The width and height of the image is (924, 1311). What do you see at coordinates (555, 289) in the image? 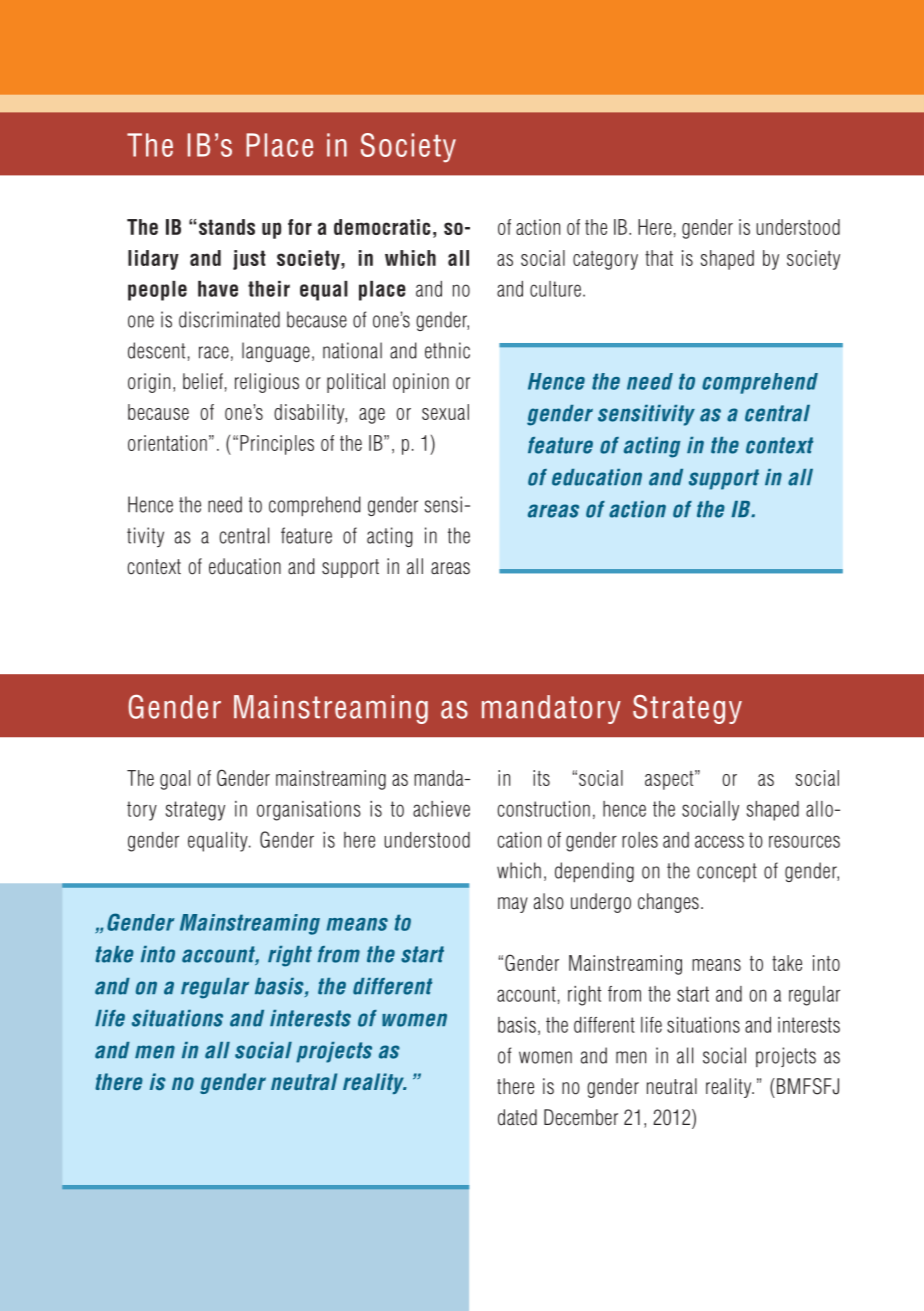
I see `culture` at bounding box center [555, 289].
